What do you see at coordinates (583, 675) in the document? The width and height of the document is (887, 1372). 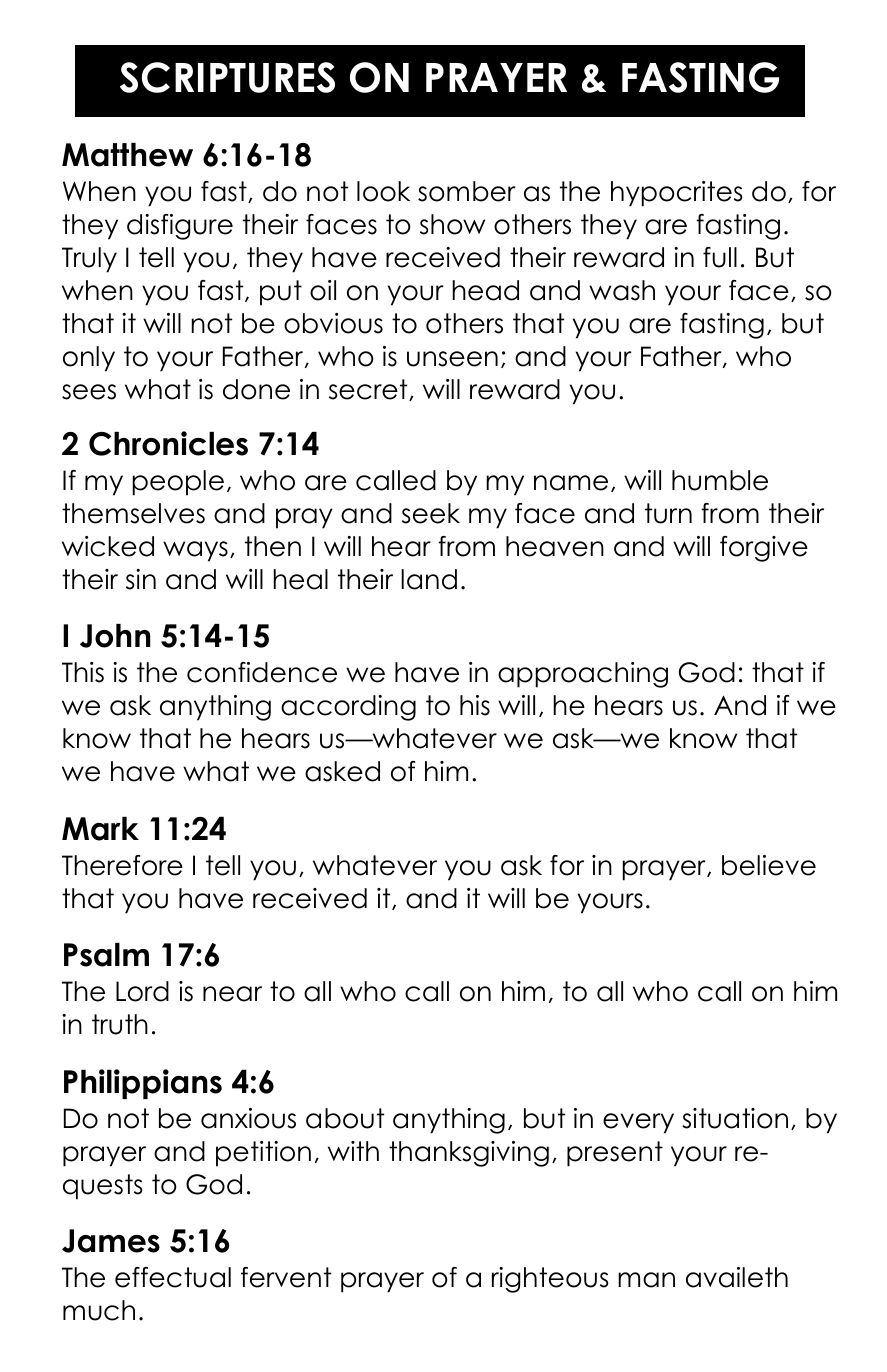 I see `approaching` at bounding box center [583, 675].
